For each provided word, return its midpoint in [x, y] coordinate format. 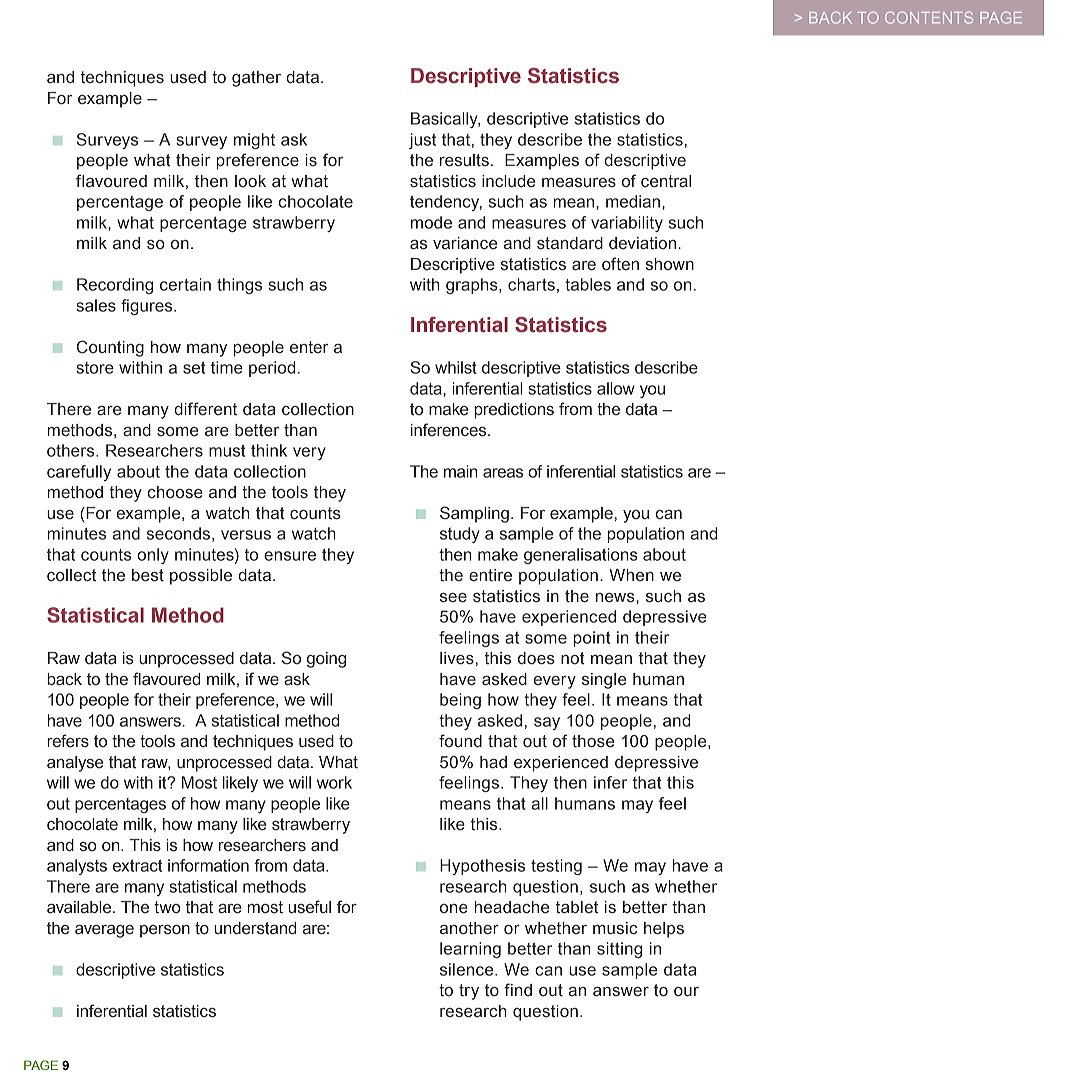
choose [175, 492]
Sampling [474, 514]
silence [468, 969]
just [422, 141]
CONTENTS [929, 18]
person [165, 931]
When [631, 575]
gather [256, 79]
